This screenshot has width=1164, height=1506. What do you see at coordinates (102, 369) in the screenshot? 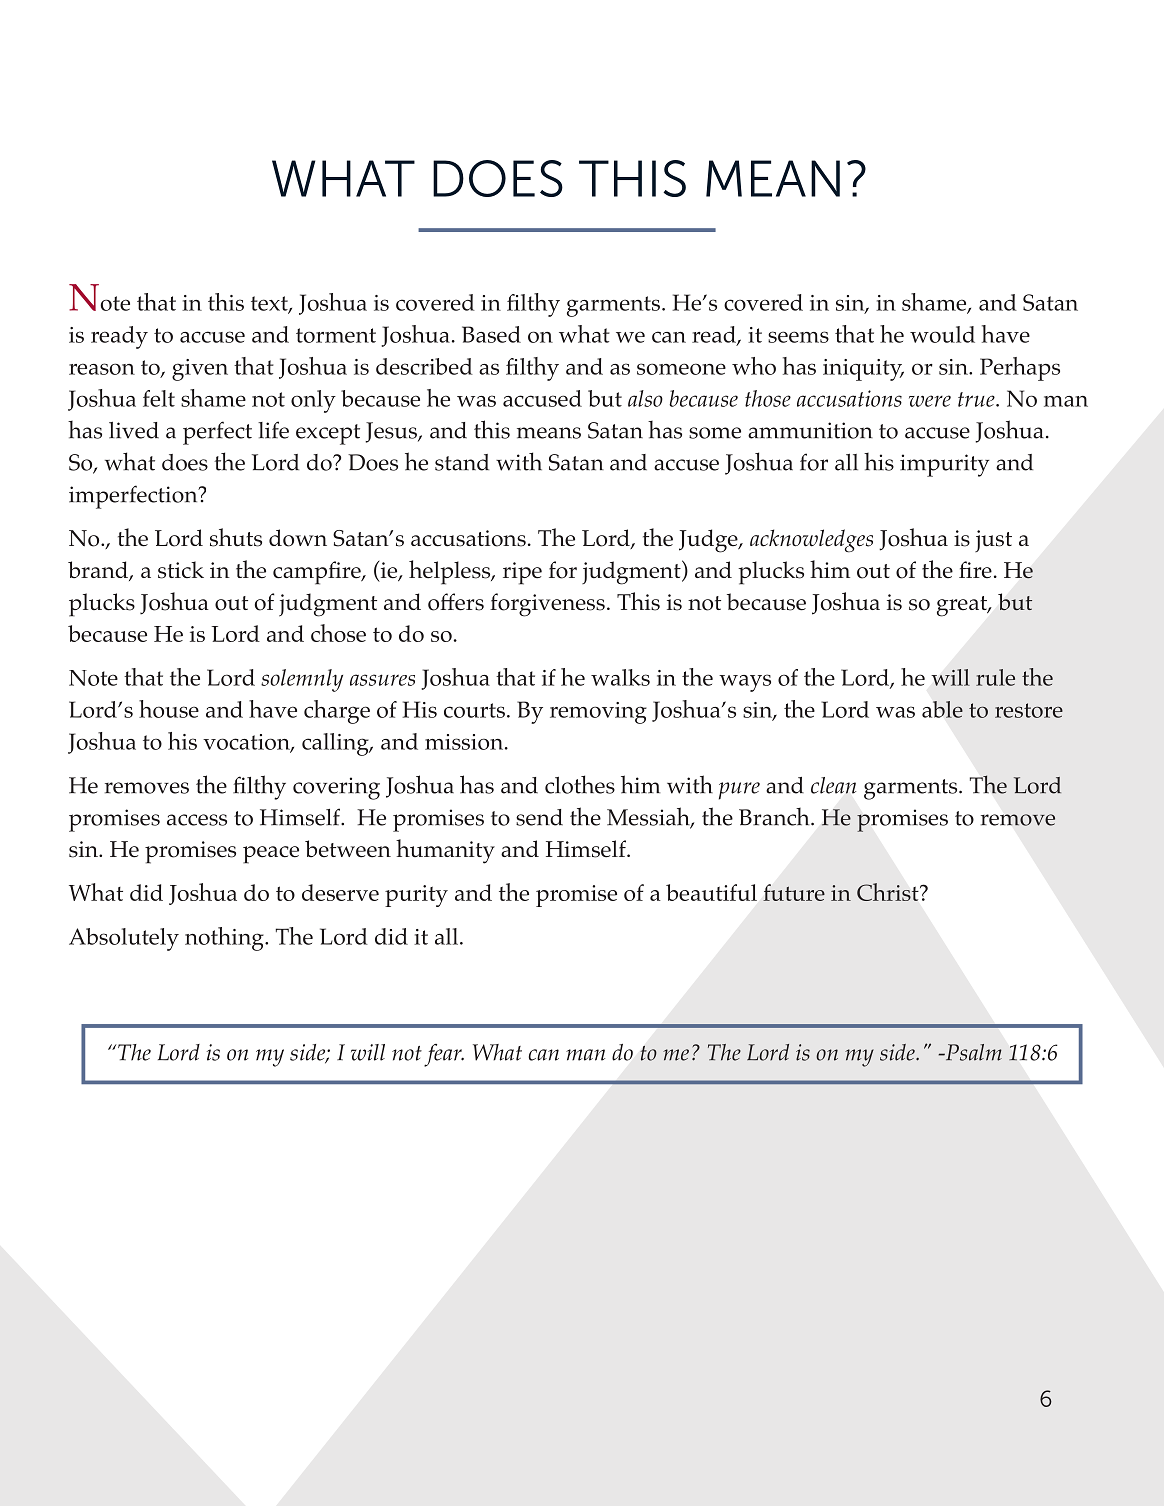
I see `reason` at bounding box center [102, 369].
